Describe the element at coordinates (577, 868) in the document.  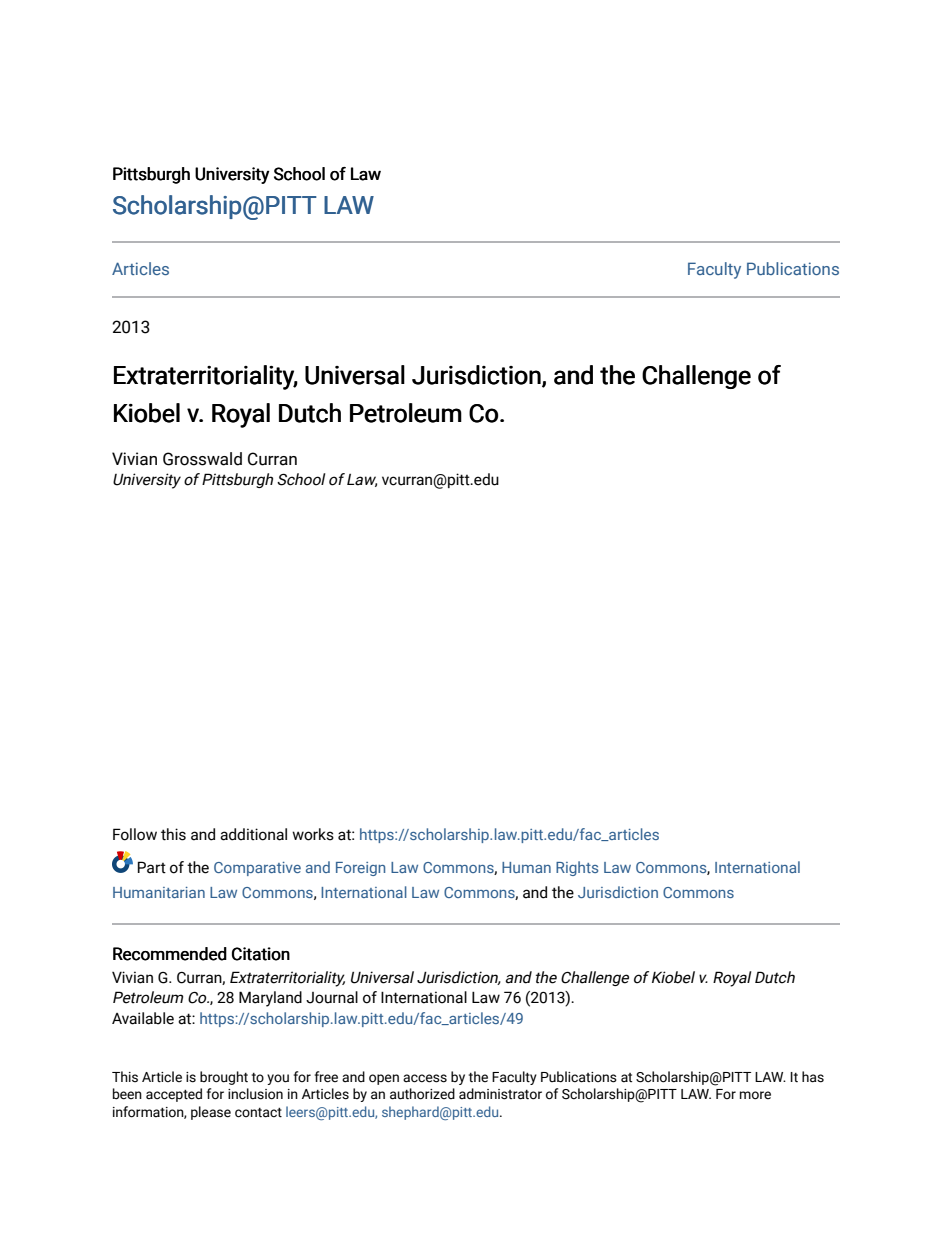
I see `Rights` at that location.
